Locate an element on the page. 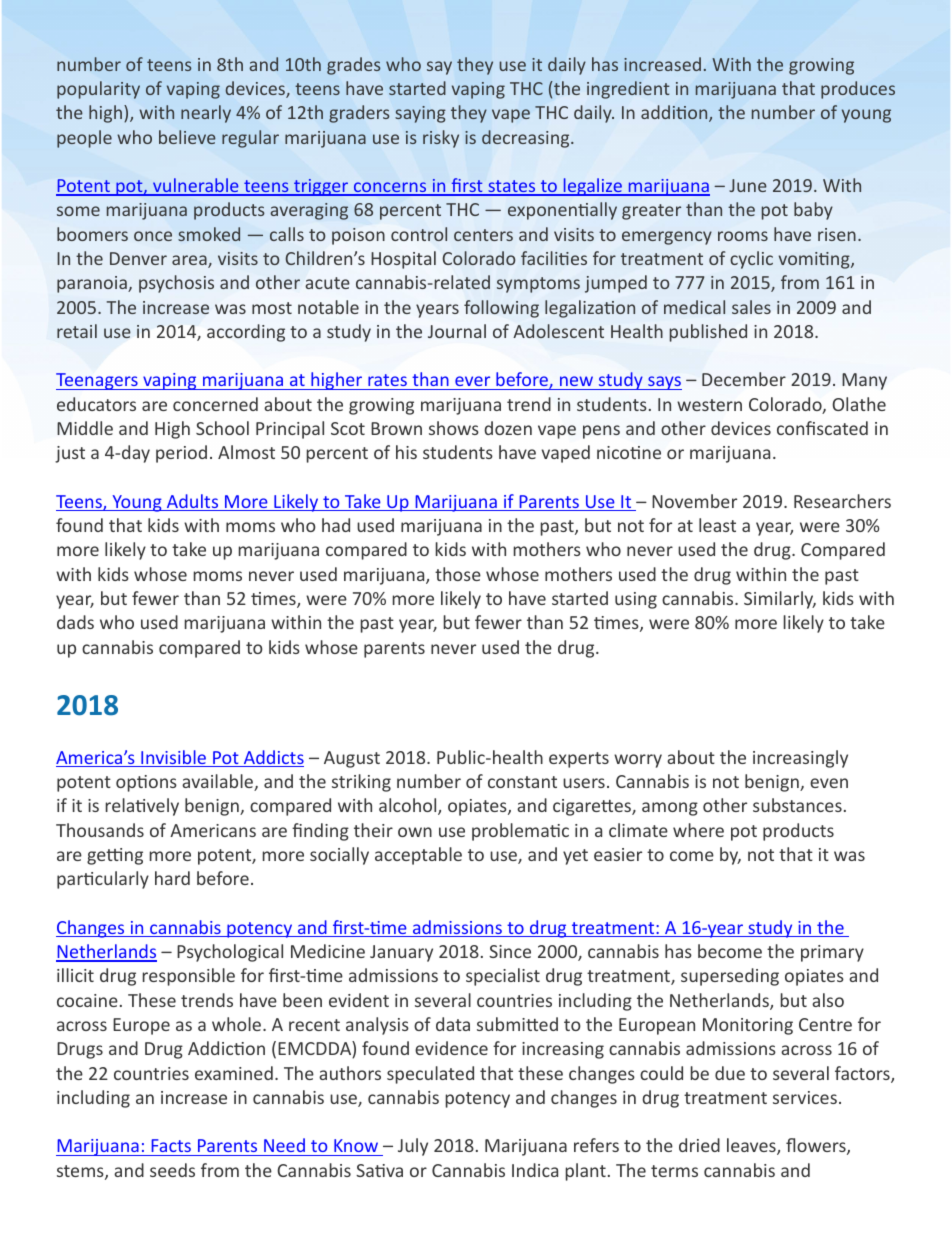 This document has height=1233, width=952. nearly is located at coordinates (206, 114).
